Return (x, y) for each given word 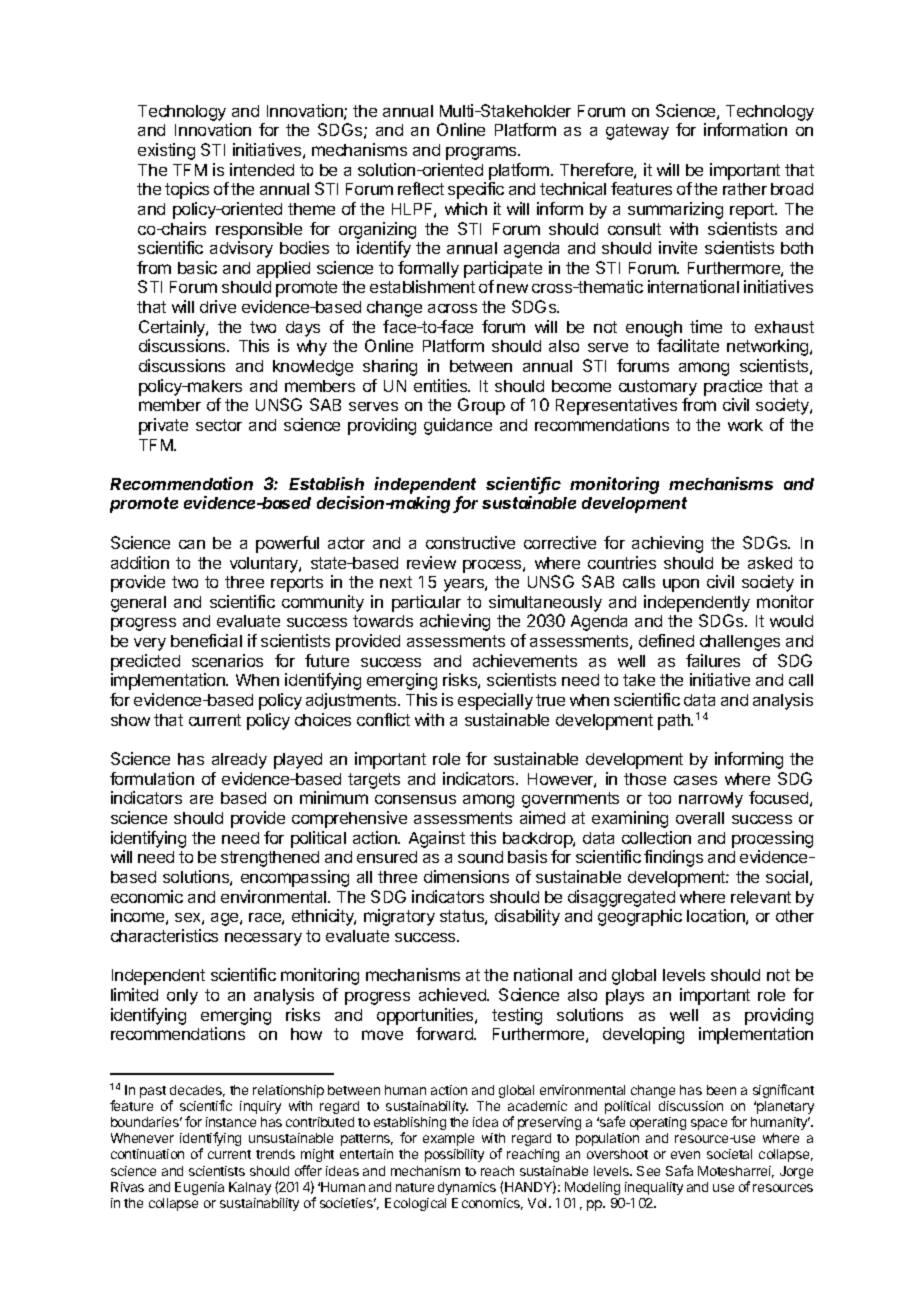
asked (770, 563)
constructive (470, 542)
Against (437, 839)
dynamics (467, 1188)
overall (700, 818)
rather (745, 189)
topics (187, 190)
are (201, 799)
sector (219, 425)
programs (482, 153)
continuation (147, 1154)
